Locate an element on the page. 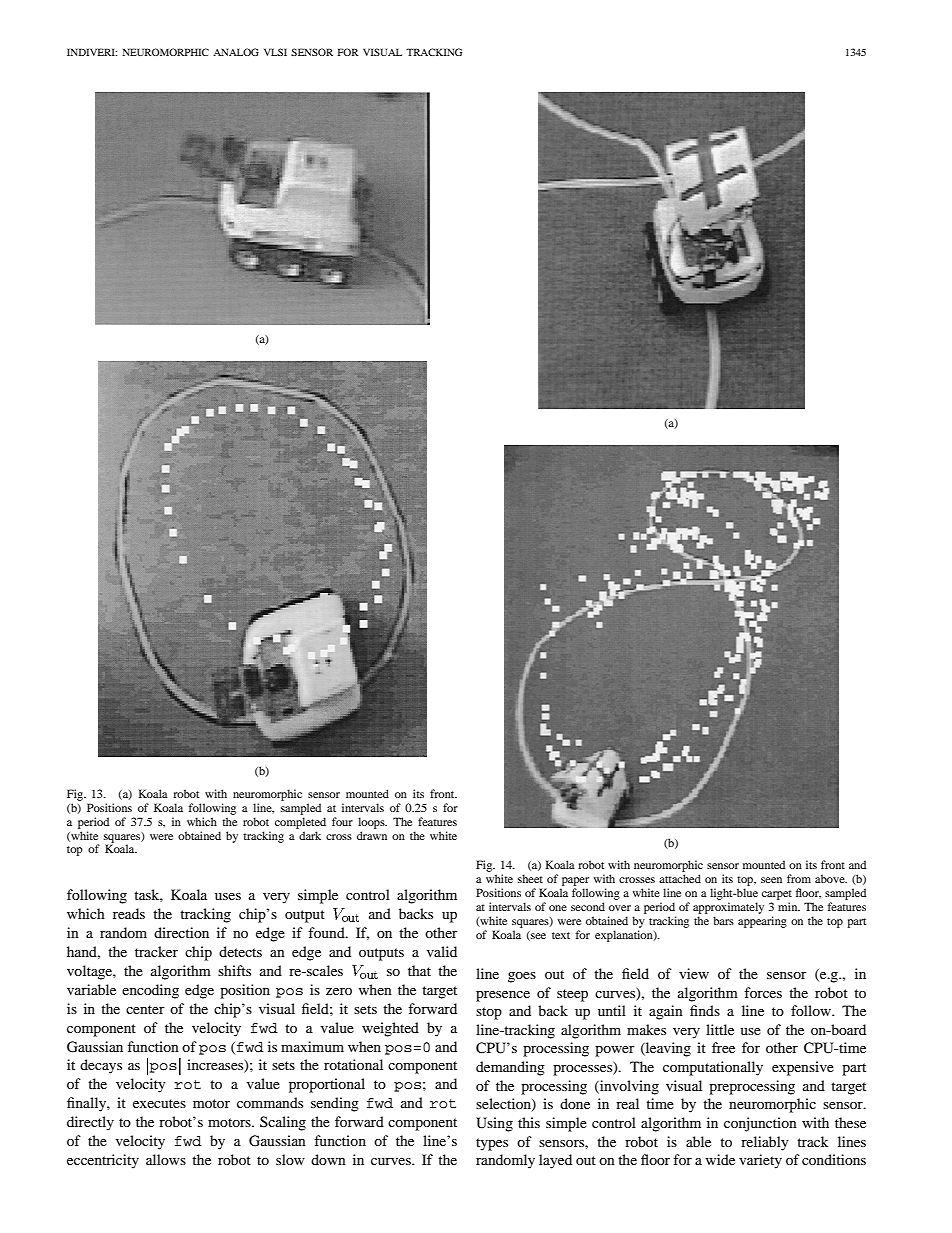 Image resolution: width=952 pixels, height=1233 pixels. VLSI is located at coordinates (275, 52).
